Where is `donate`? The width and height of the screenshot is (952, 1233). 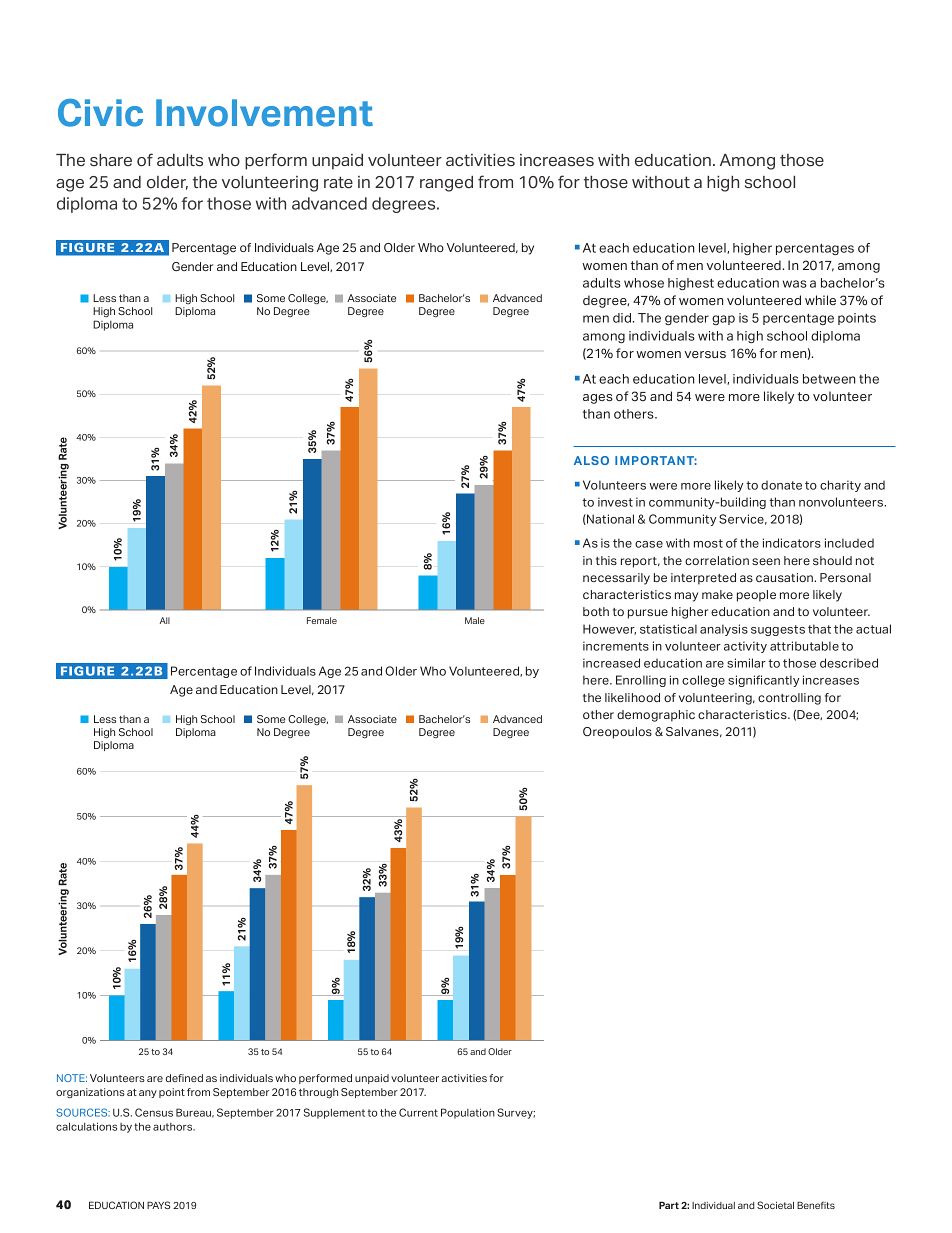 donate is located at coordinates (781, 485).
